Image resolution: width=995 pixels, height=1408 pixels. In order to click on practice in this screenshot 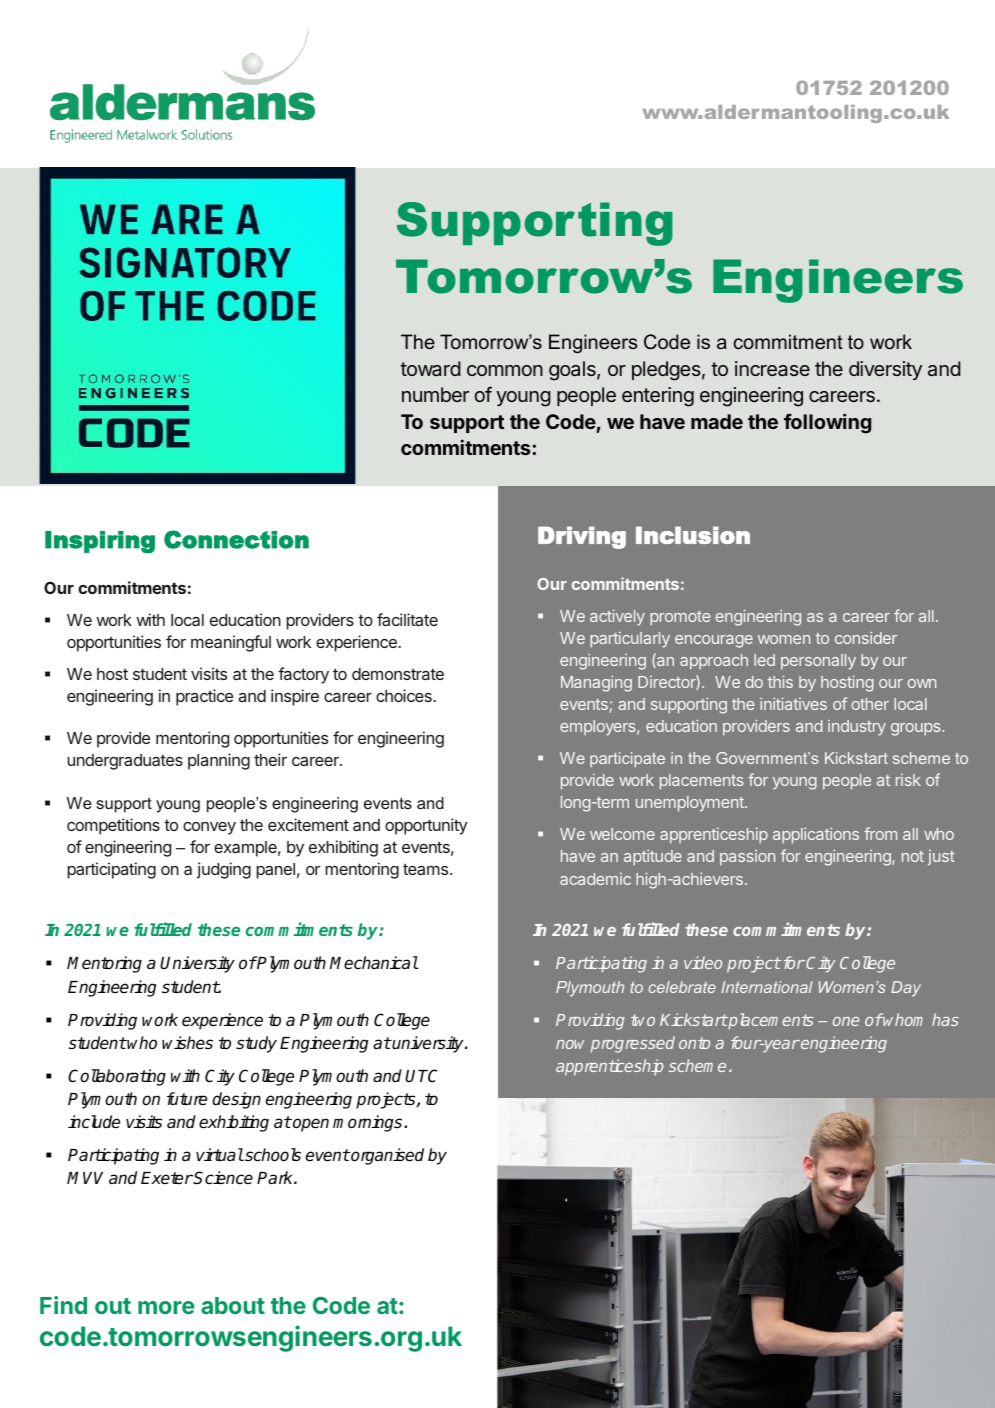, I will do `click(204, 697)`.
